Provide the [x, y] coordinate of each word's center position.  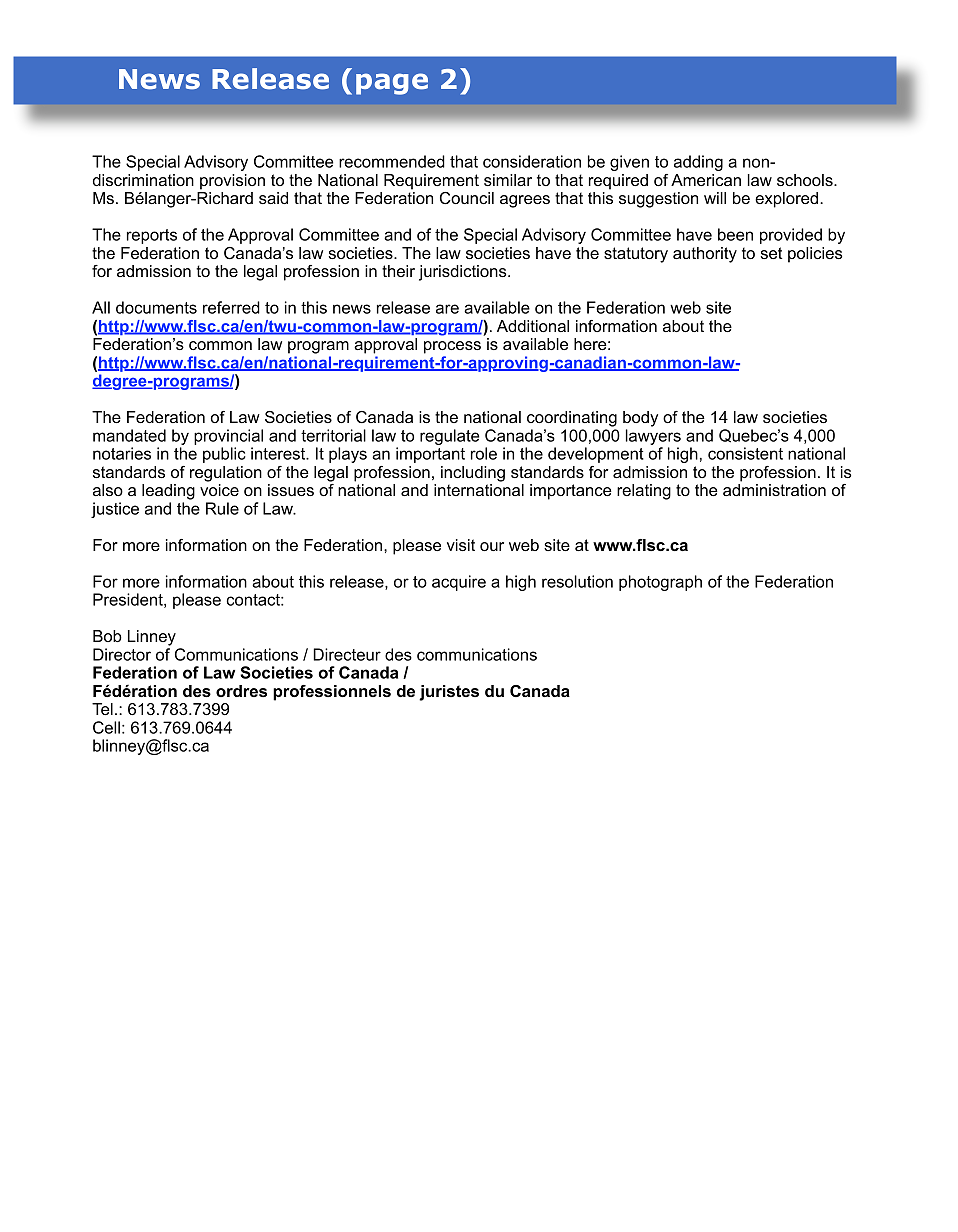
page [392, 84]
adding [698, 163]
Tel [102, 709]
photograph [660, 583]
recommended [392, 161]
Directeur [347, 654]
